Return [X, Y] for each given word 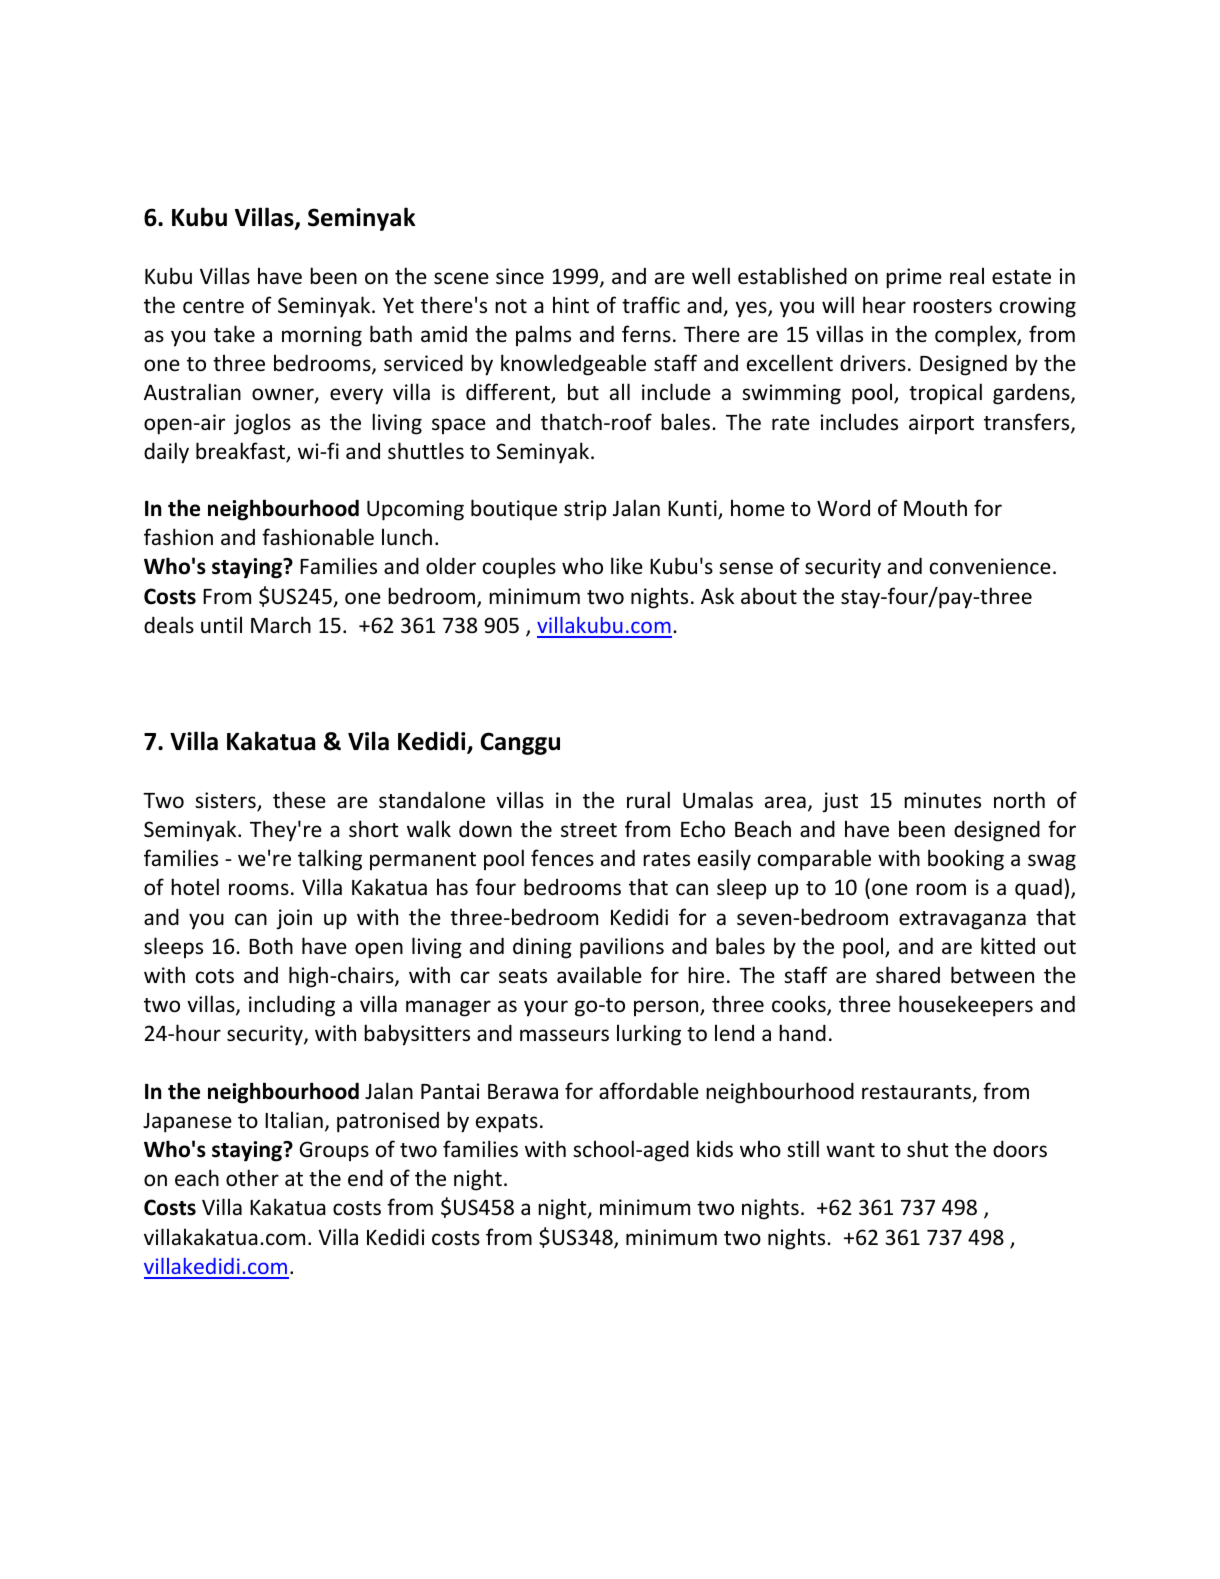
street [589, 830]
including [292, 1006]
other [252, 1178]
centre [213, 306]
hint [571, 304]
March [281, 624]
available [599, 975]
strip [585, 510]
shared [908, 975]
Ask [717, 596]
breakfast [242, 452]
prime [914, 278]
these [299, 800]
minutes [942, 800]
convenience [990, 566]
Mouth [935, 508]
